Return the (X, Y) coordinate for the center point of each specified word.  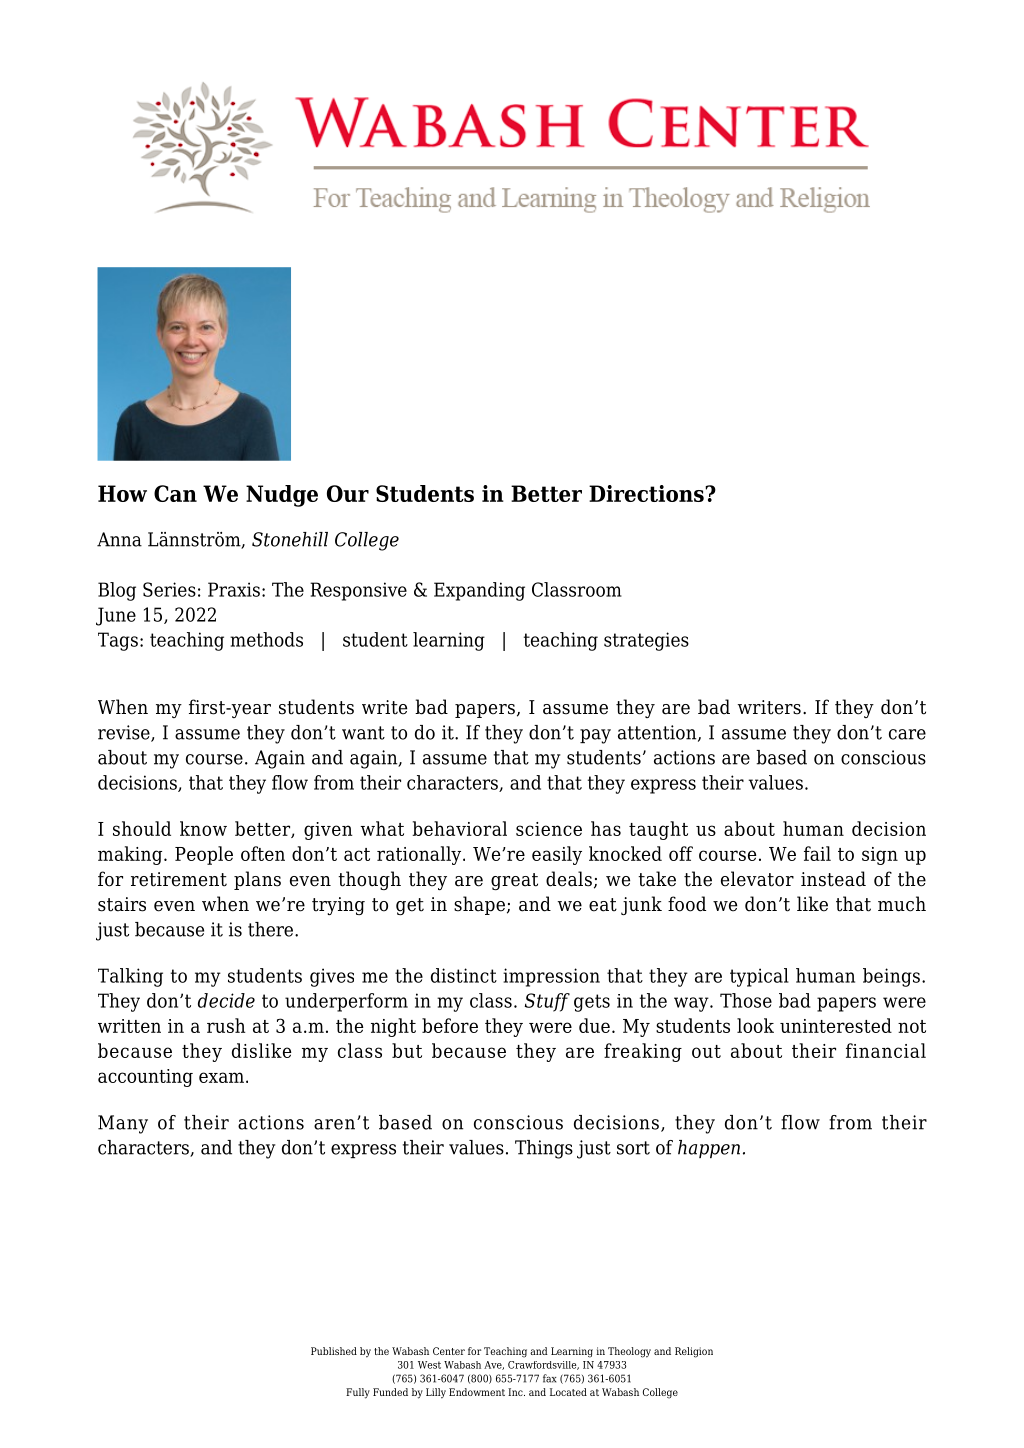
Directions (647, 493)
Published (334, 1351)
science (549, 829)
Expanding (479, 591)
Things (544, 1149)
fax (549, 1378)
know (203, 828)
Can (175, 493)
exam (221, 1077)
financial (886, 1050)
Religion (694, 1352)
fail (817, 853)
